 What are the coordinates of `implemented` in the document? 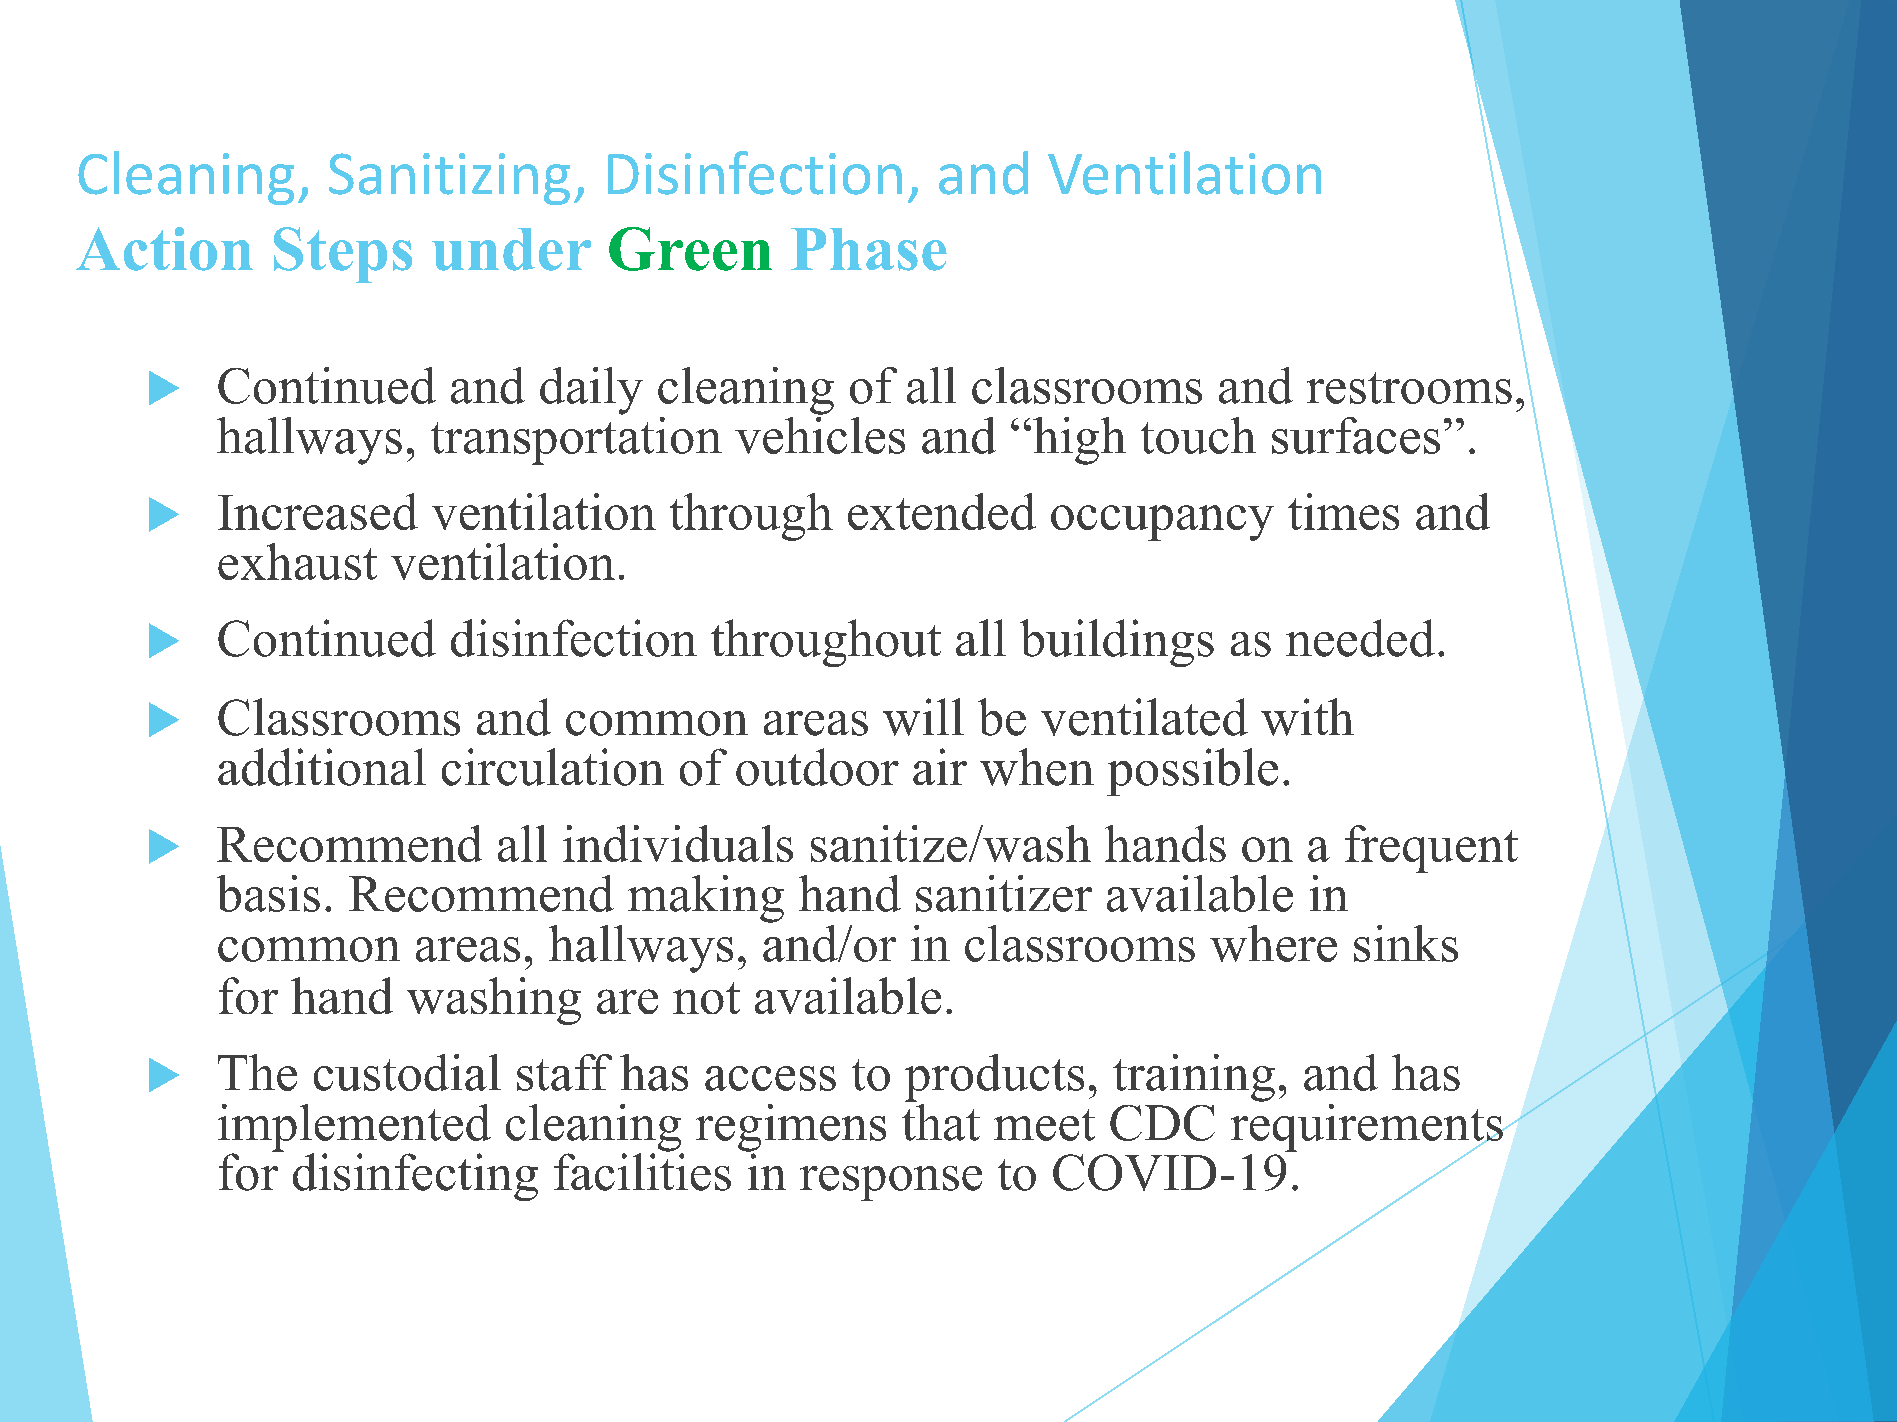 It's located at (354, 1129).
